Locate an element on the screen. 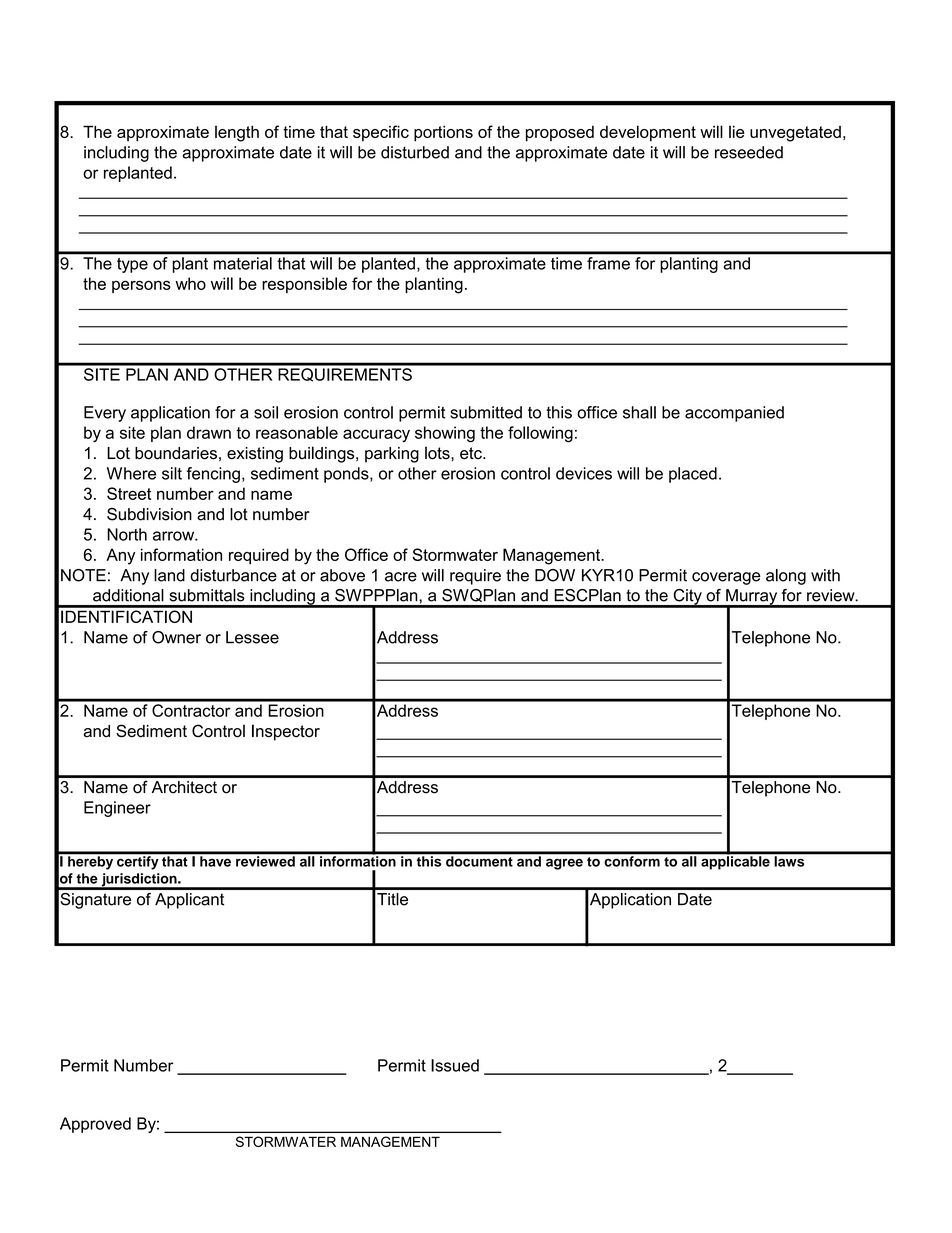 This screenshot has width=952, height=1233. length is located at coordinates (237, 133).
